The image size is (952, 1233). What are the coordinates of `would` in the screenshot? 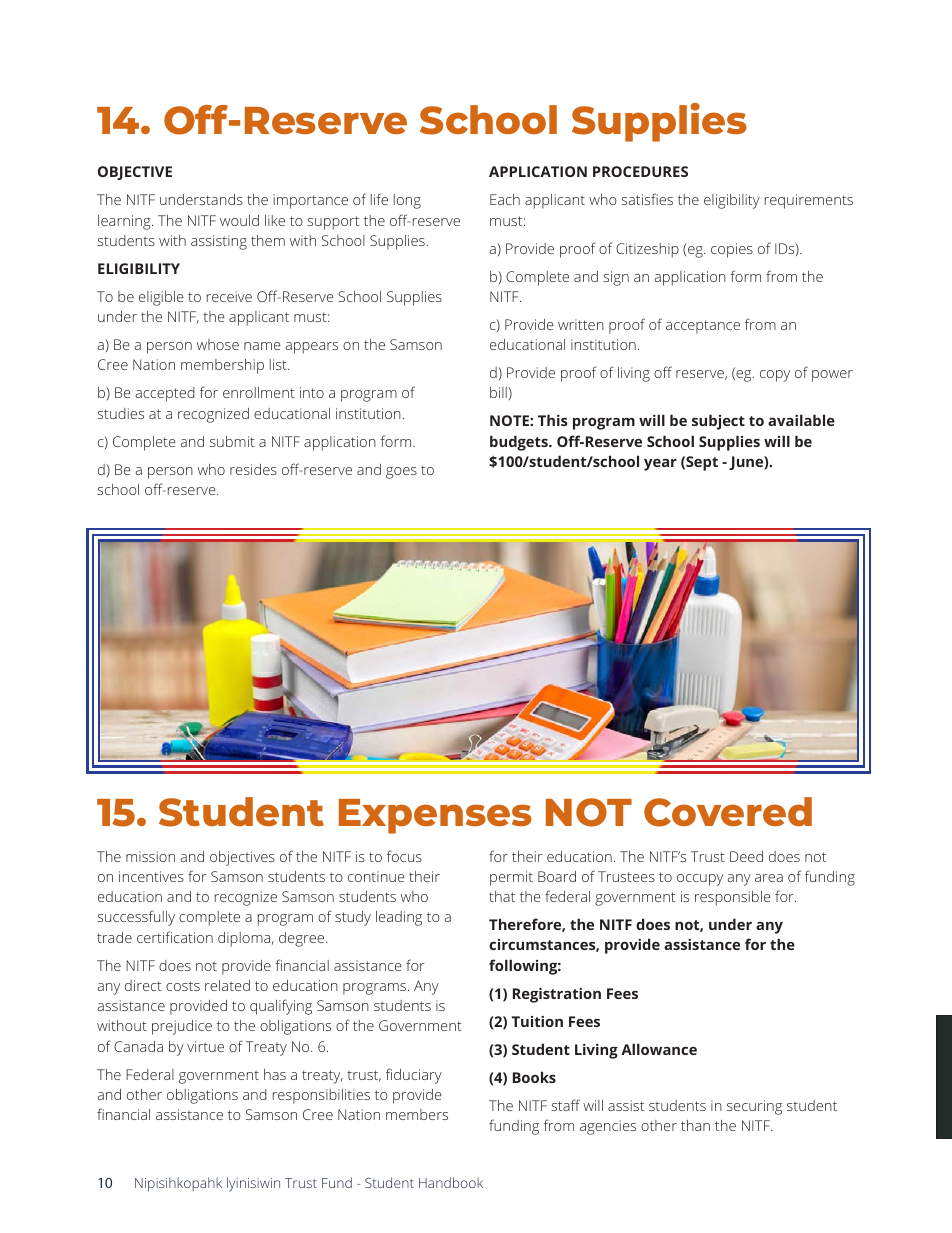 It's located at (239, 220).
